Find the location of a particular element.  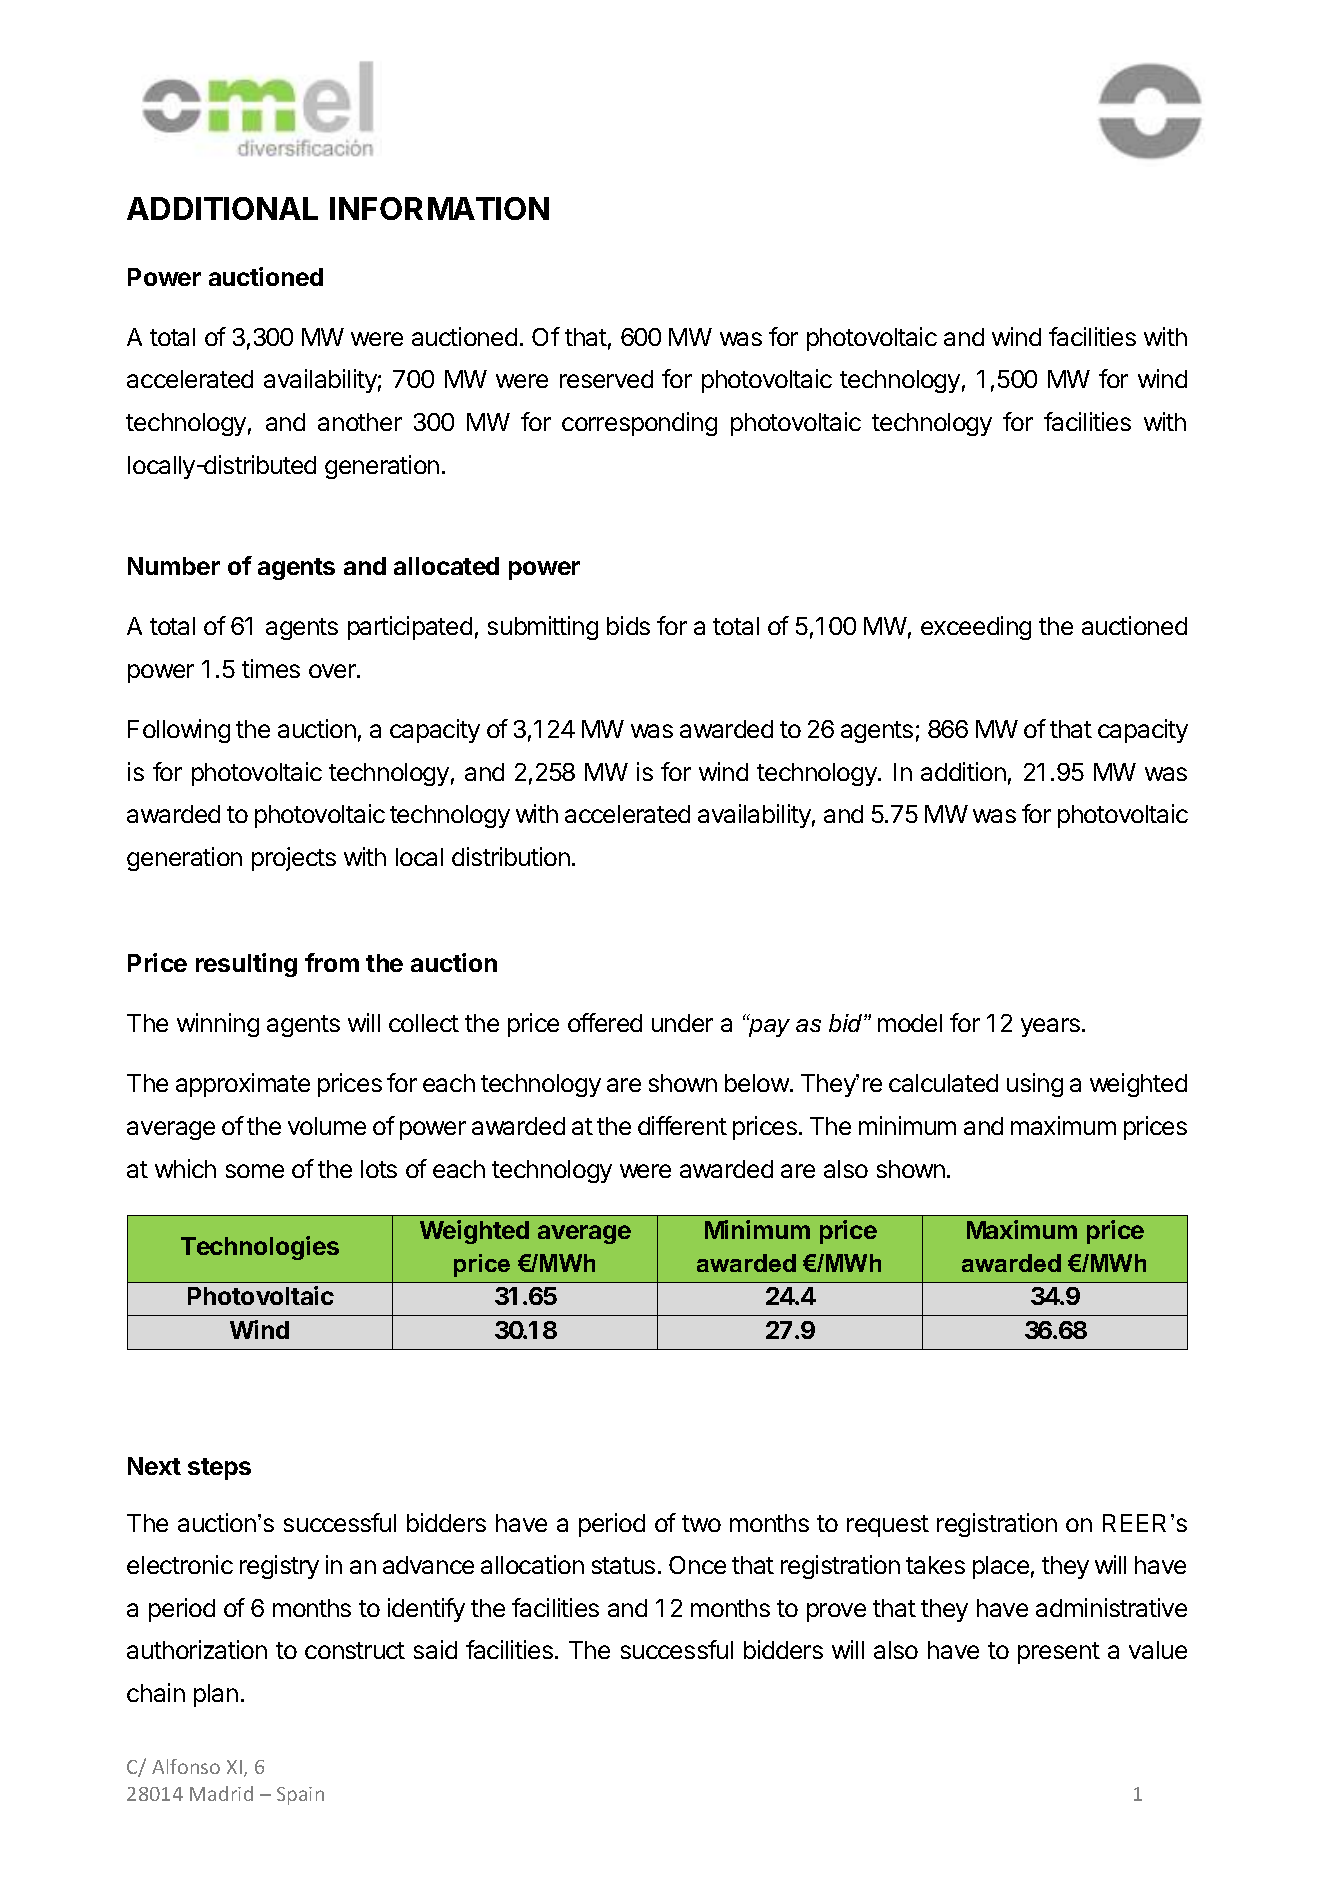

under is located at coordinates (682, 1023).
